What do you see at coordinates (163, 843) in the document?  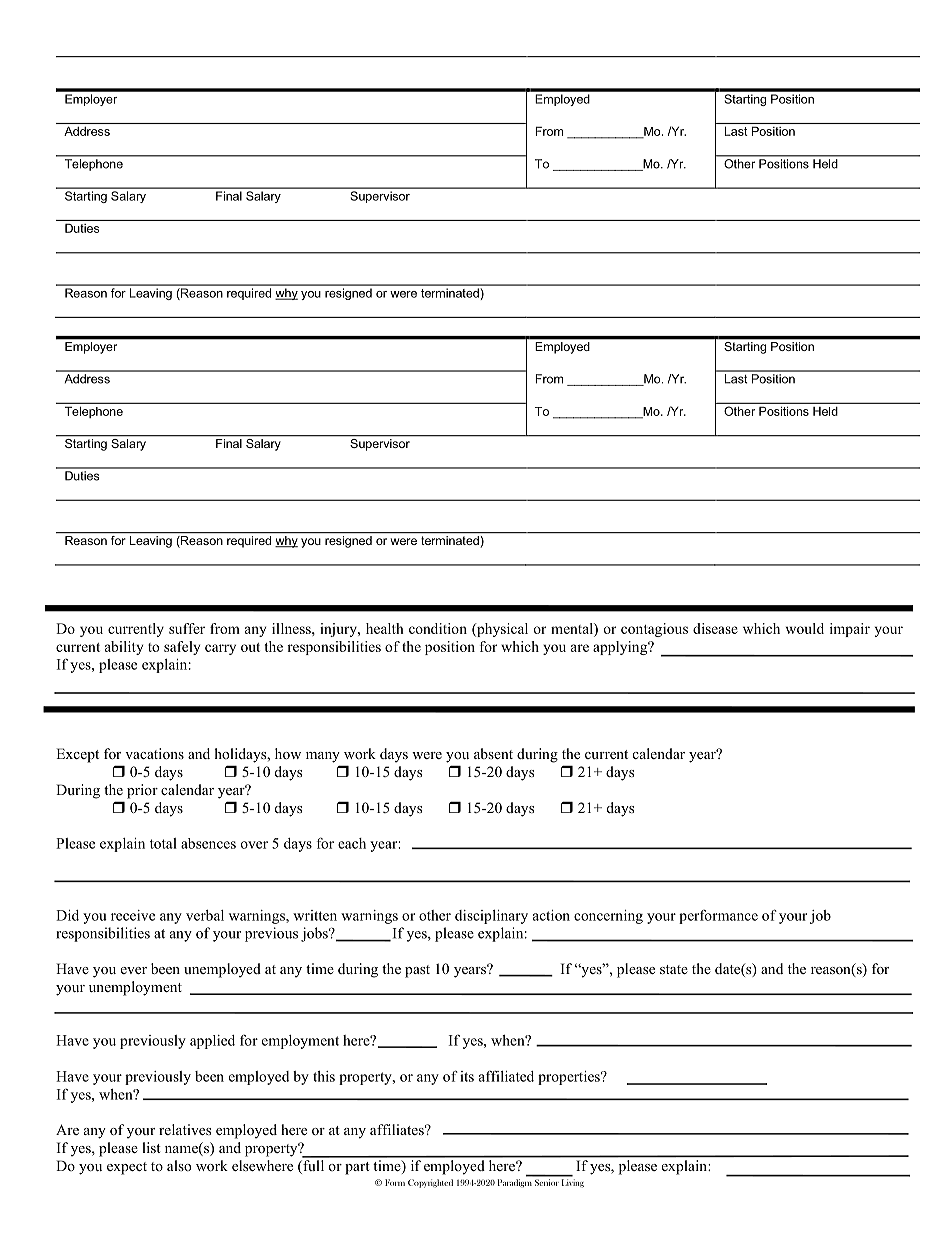 I see `total` at bounding box center [163, 843].
